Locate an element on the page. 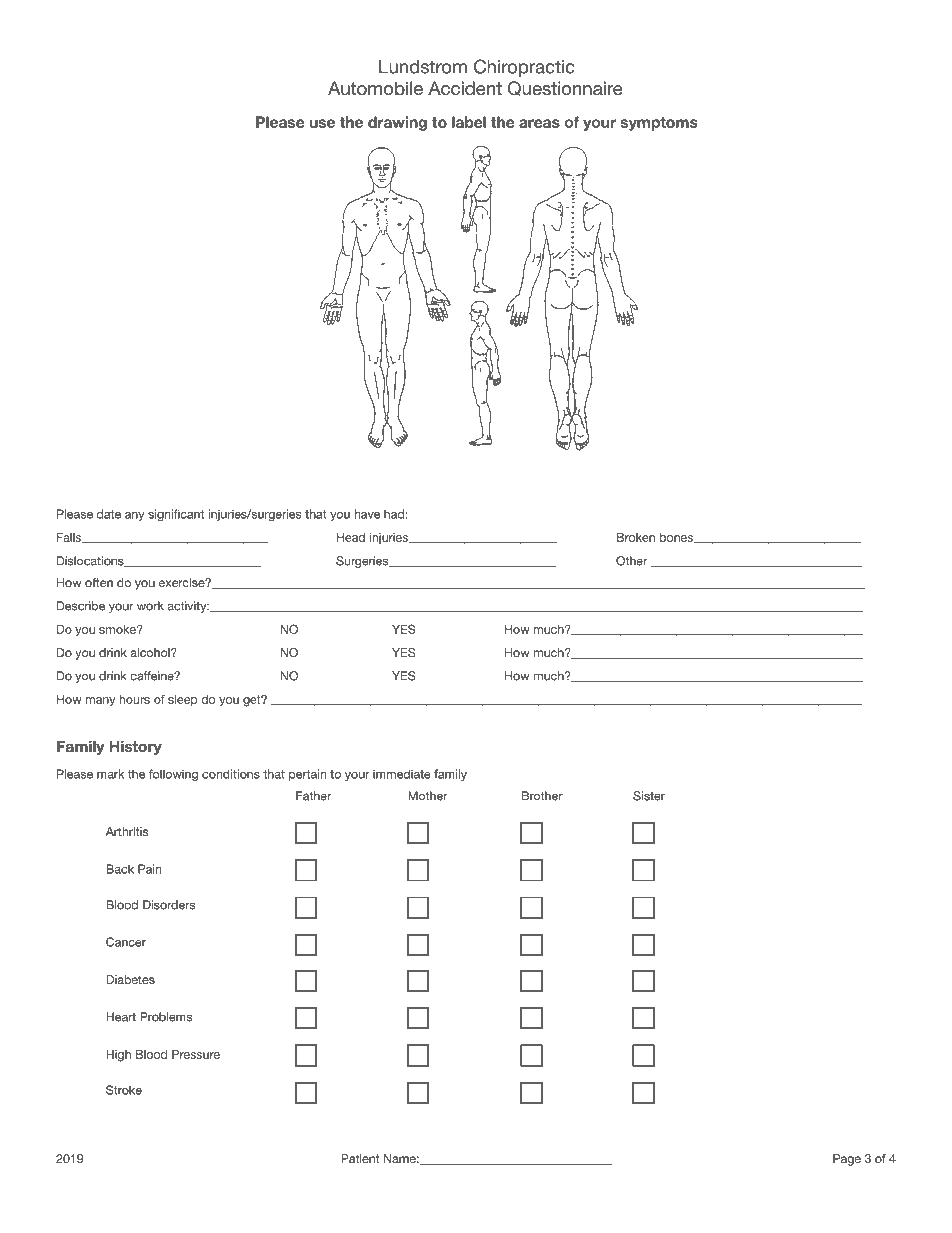  Page is located at coordinates (847, 1160).
